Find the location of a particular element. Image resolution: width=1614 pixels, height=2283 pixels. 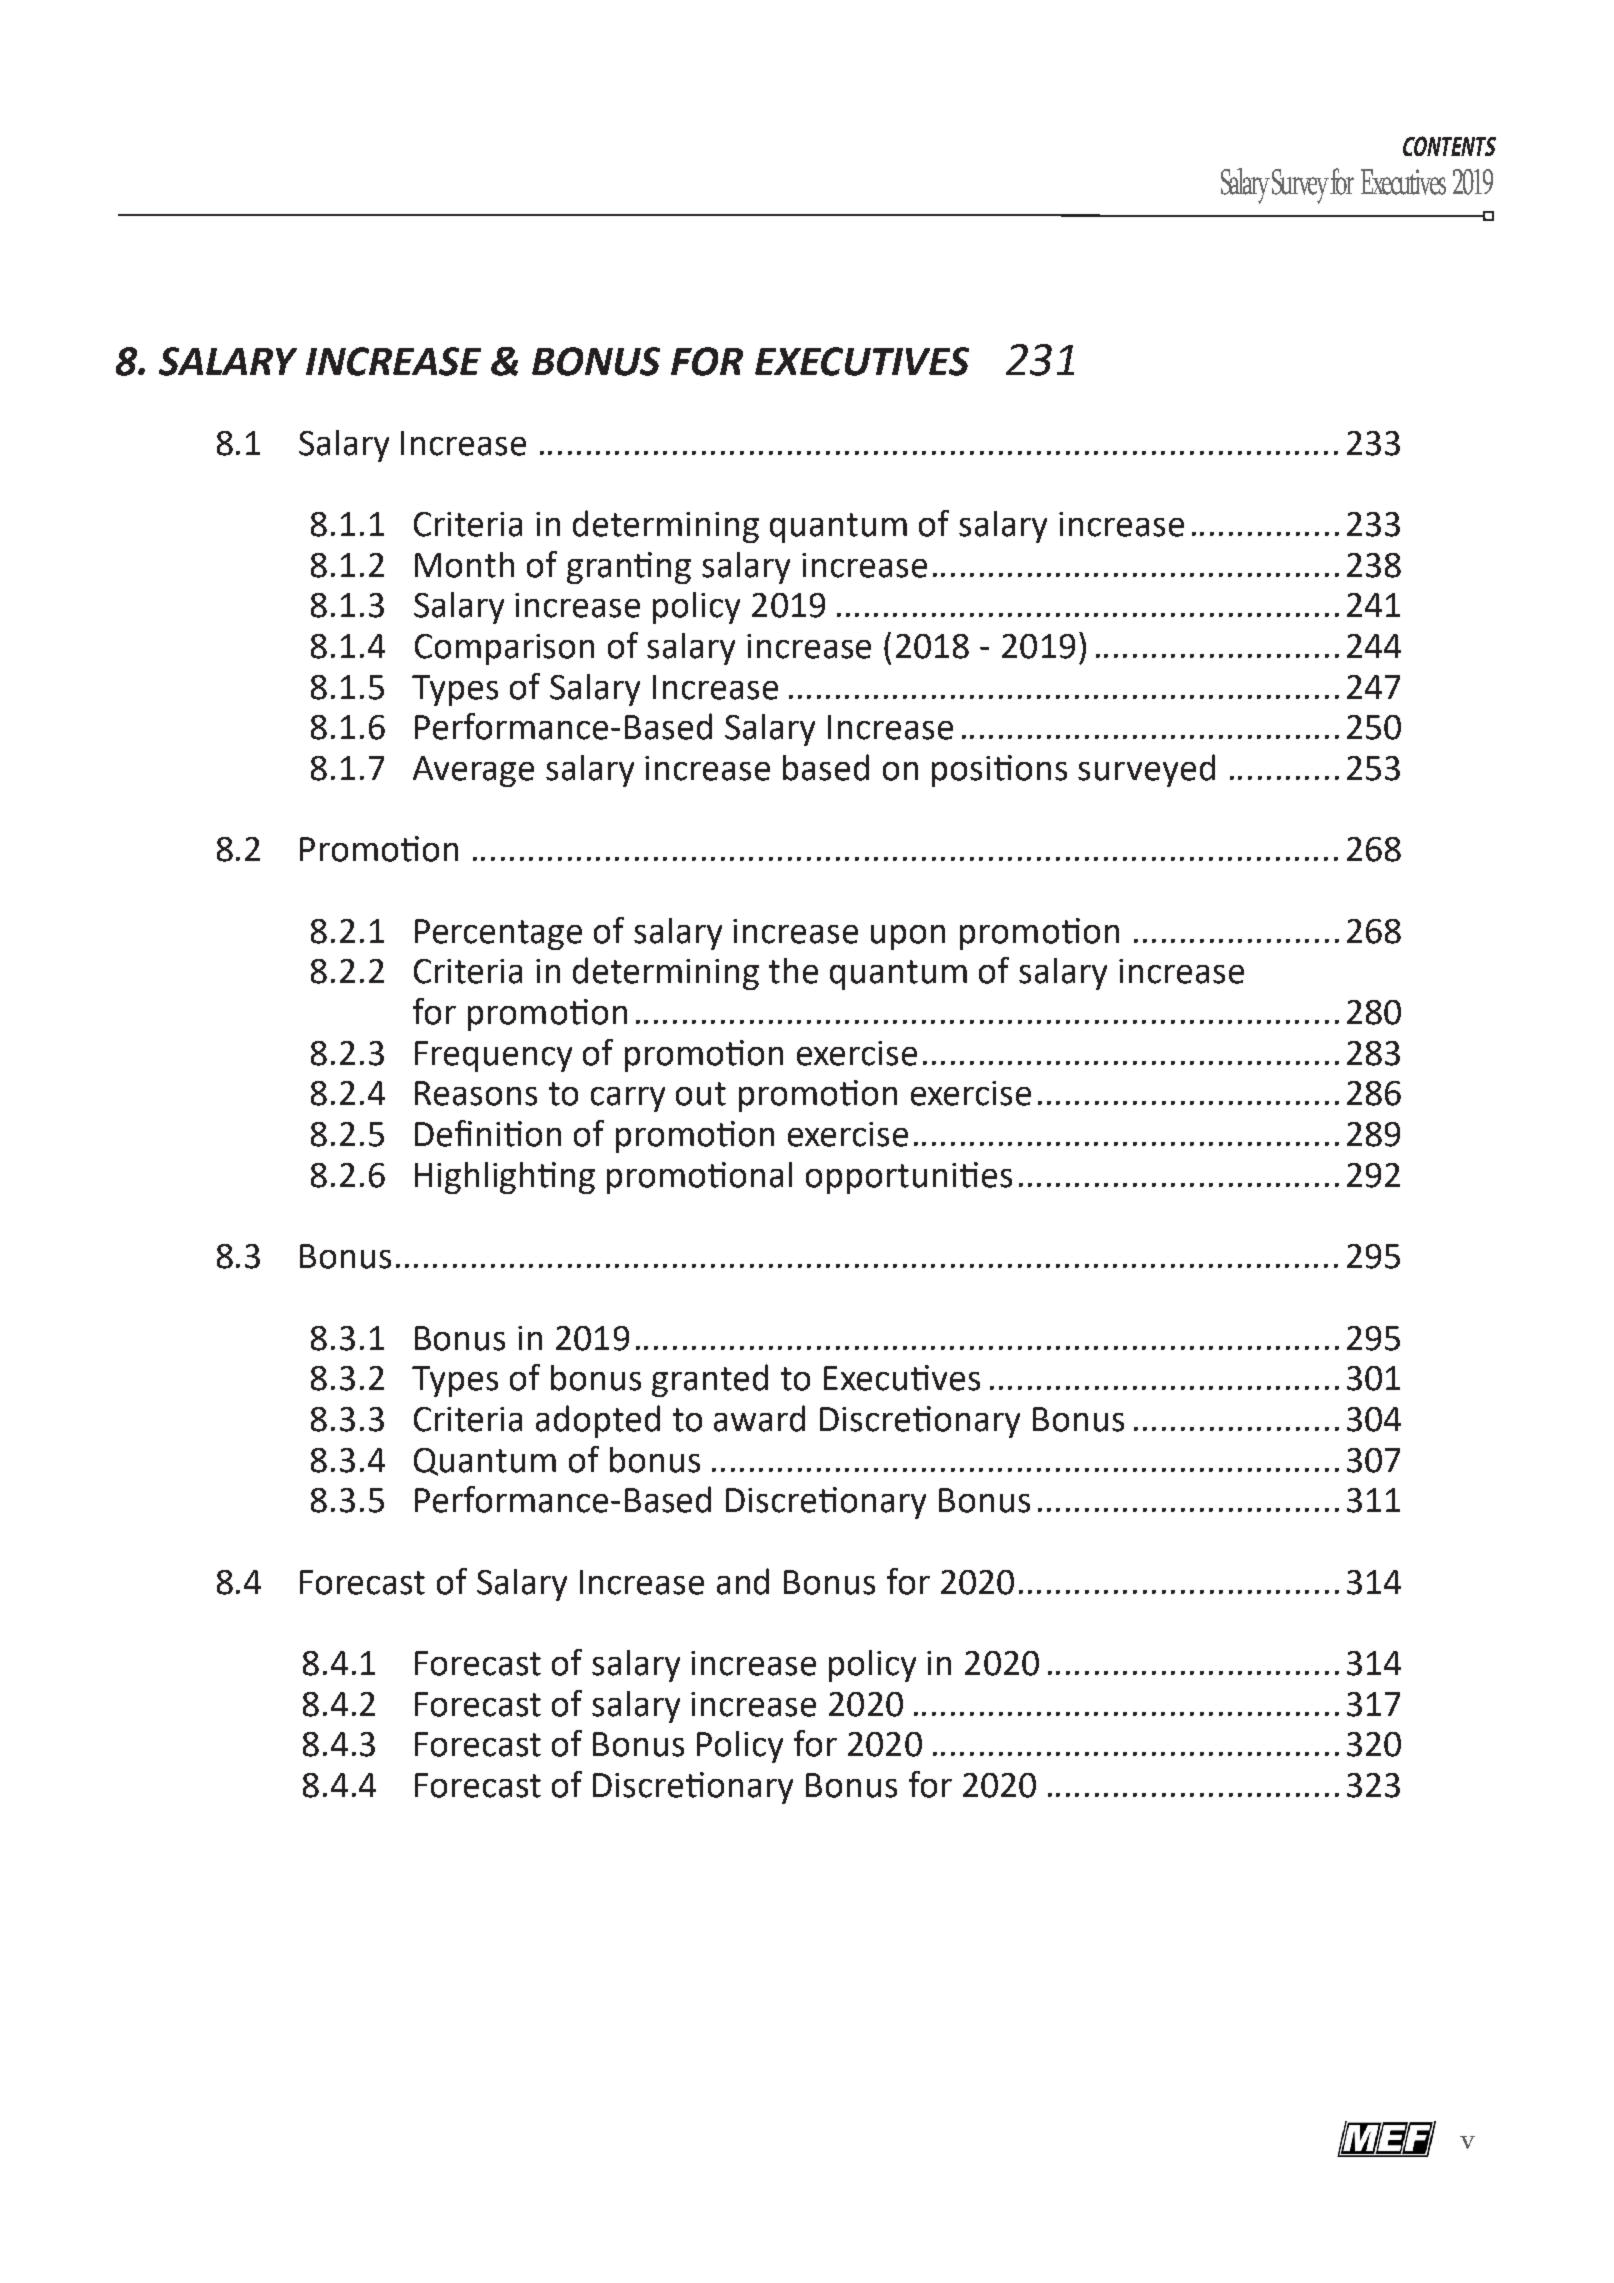

granting is located at coordinates (629, 568).
